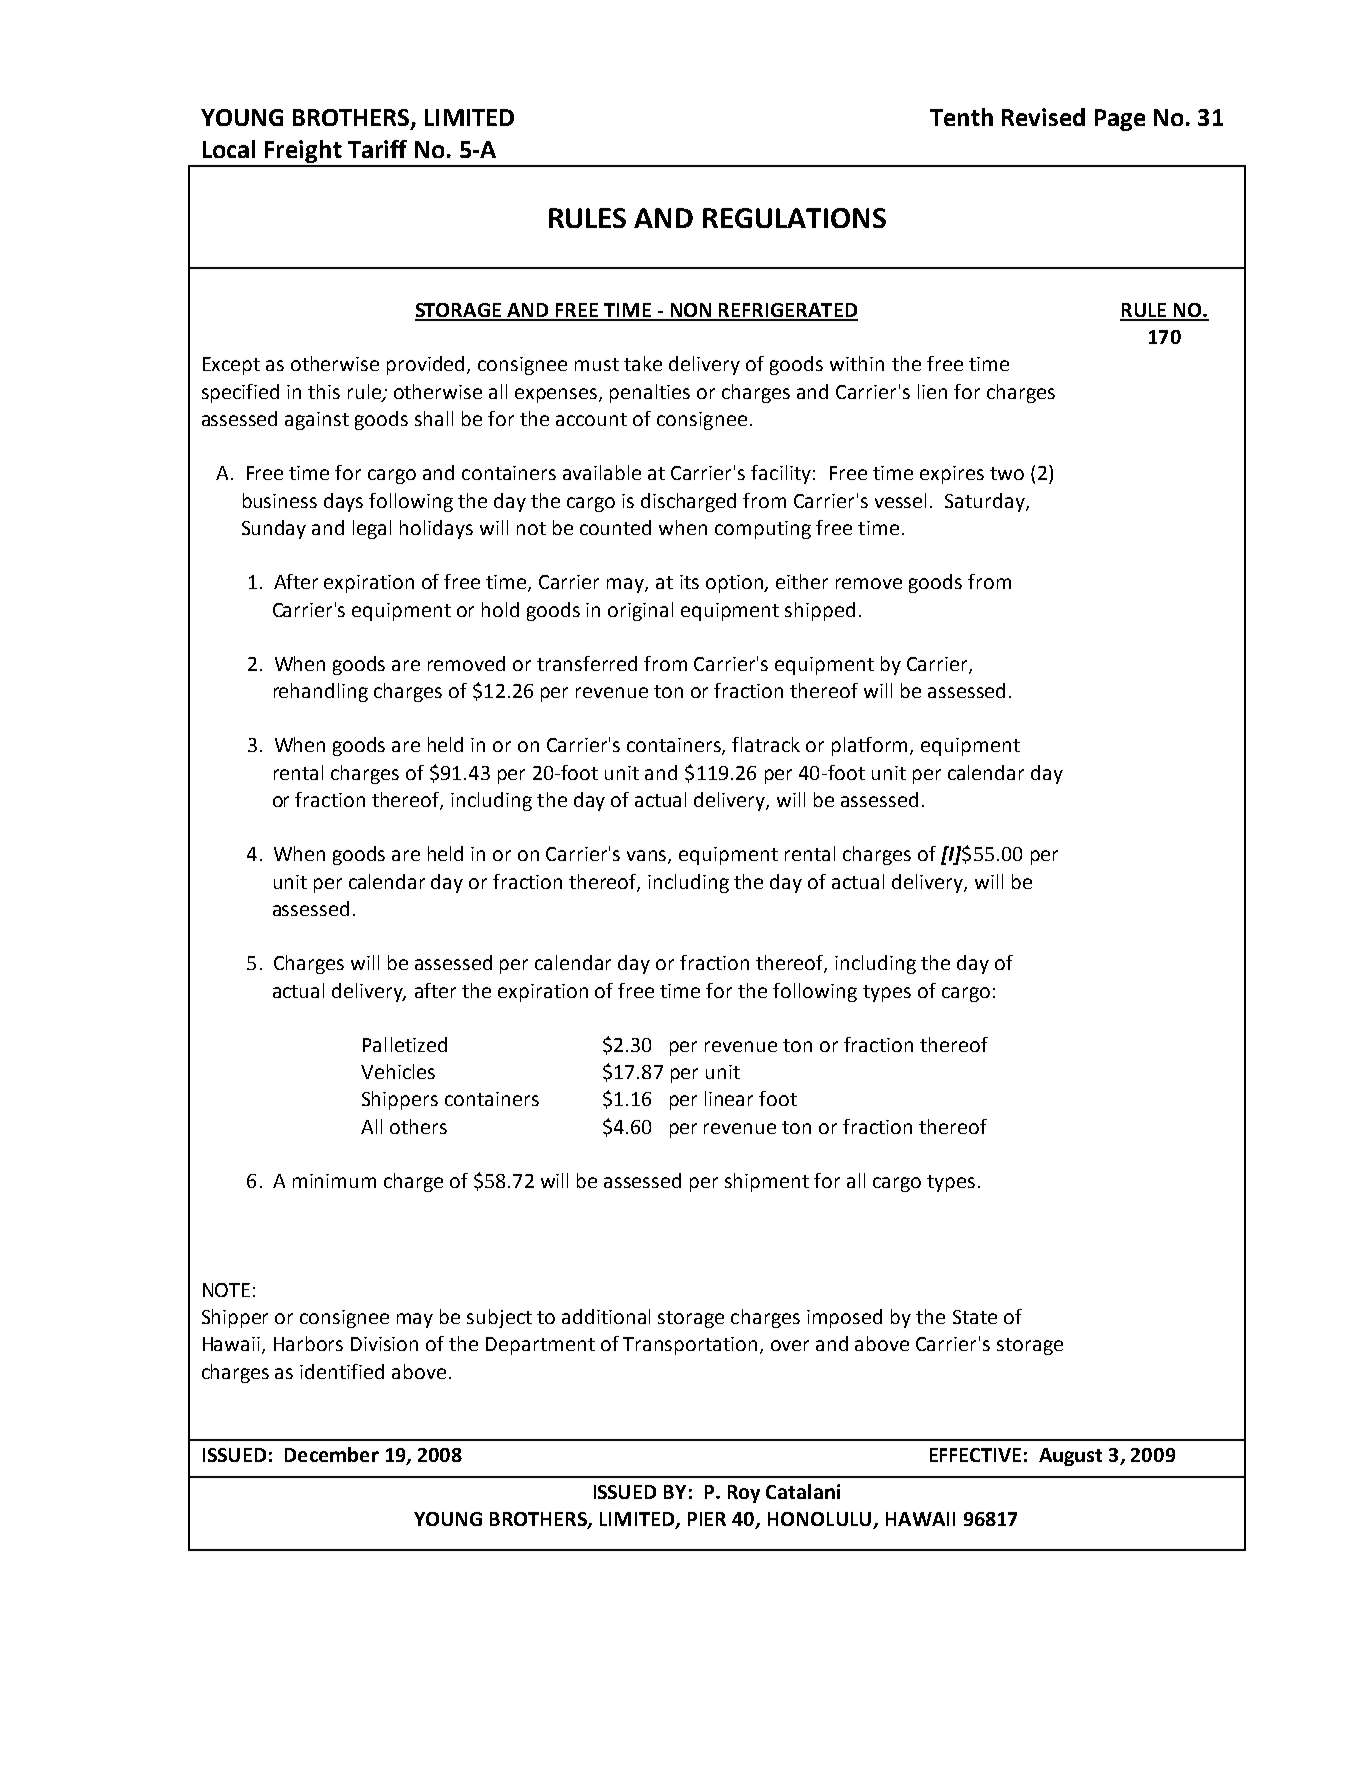  Describe the element at coordinates (332, 1454) in the screenshot. I see `December` at that location.
